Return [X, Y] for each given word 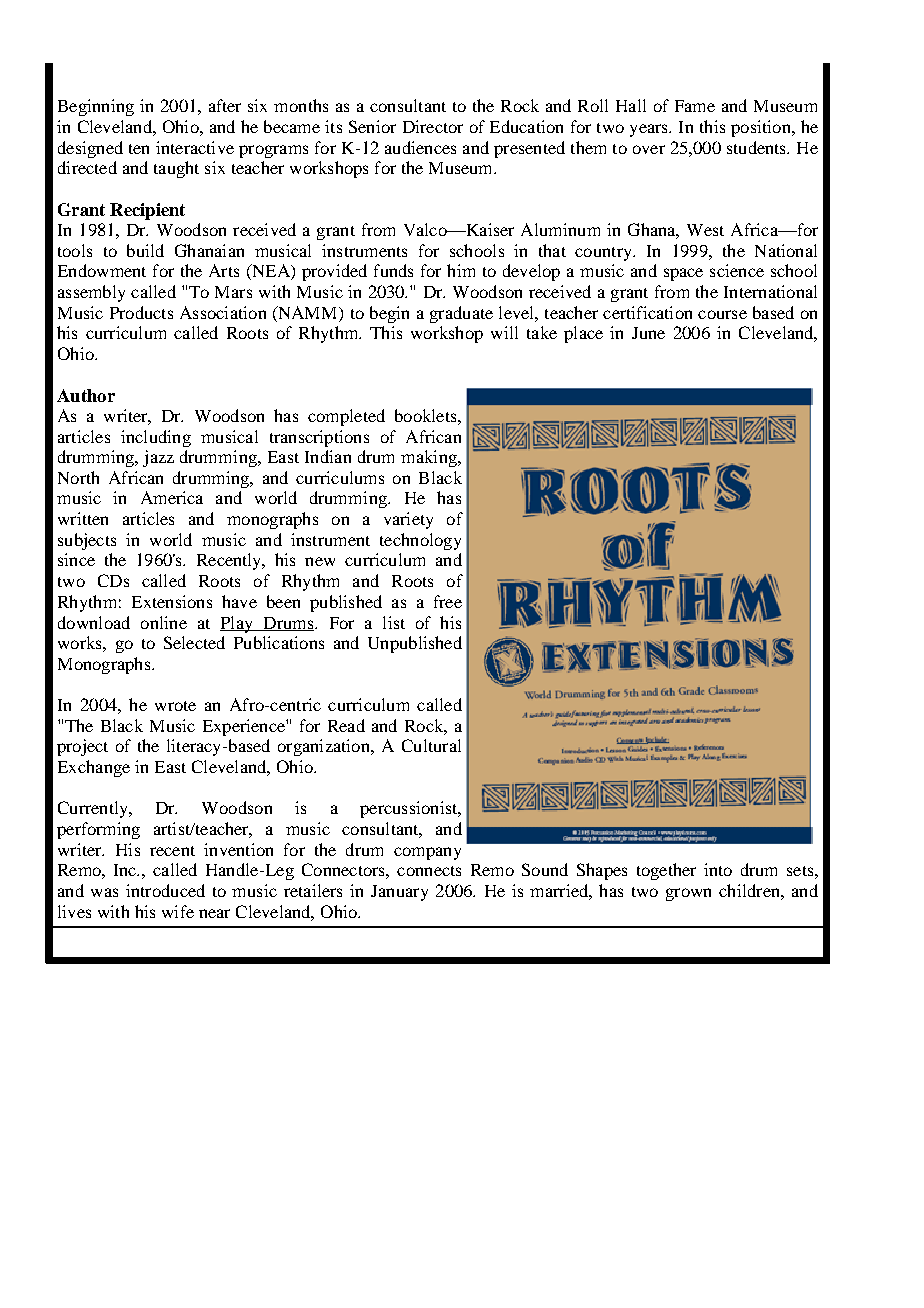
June [648, 333]
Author [86, 395]
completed [346, 417]
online [164, 622]
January [399, 893]
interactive [195, 147]
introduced [165, 890]
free [448, 601]
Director [433, 126]
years [650, 130]
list [394, 622]
